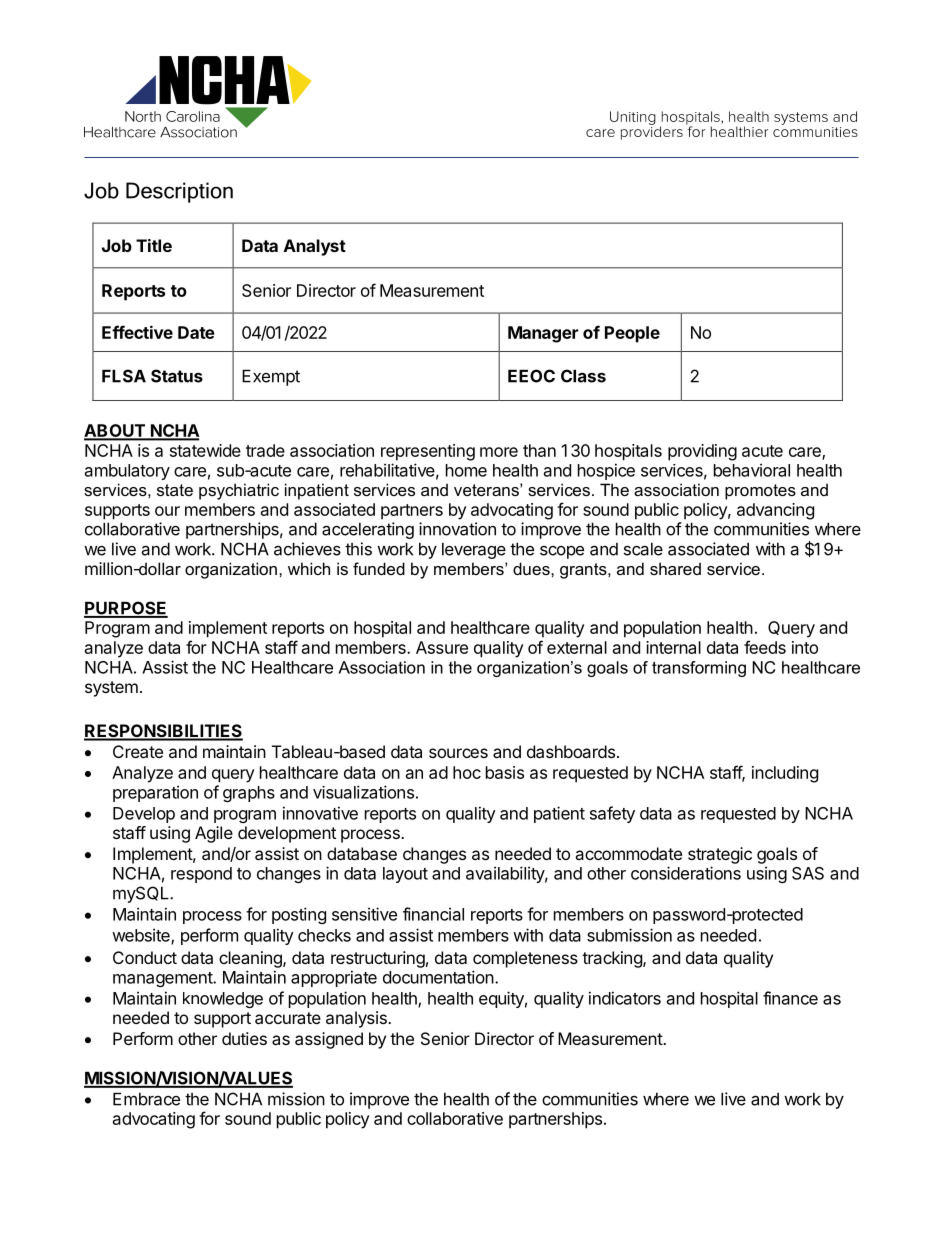 The height and width of the screenshot is (1233, 952). Describe the element at coordinates (155, 793) in the screenshot. I see `preparation` at that location.
